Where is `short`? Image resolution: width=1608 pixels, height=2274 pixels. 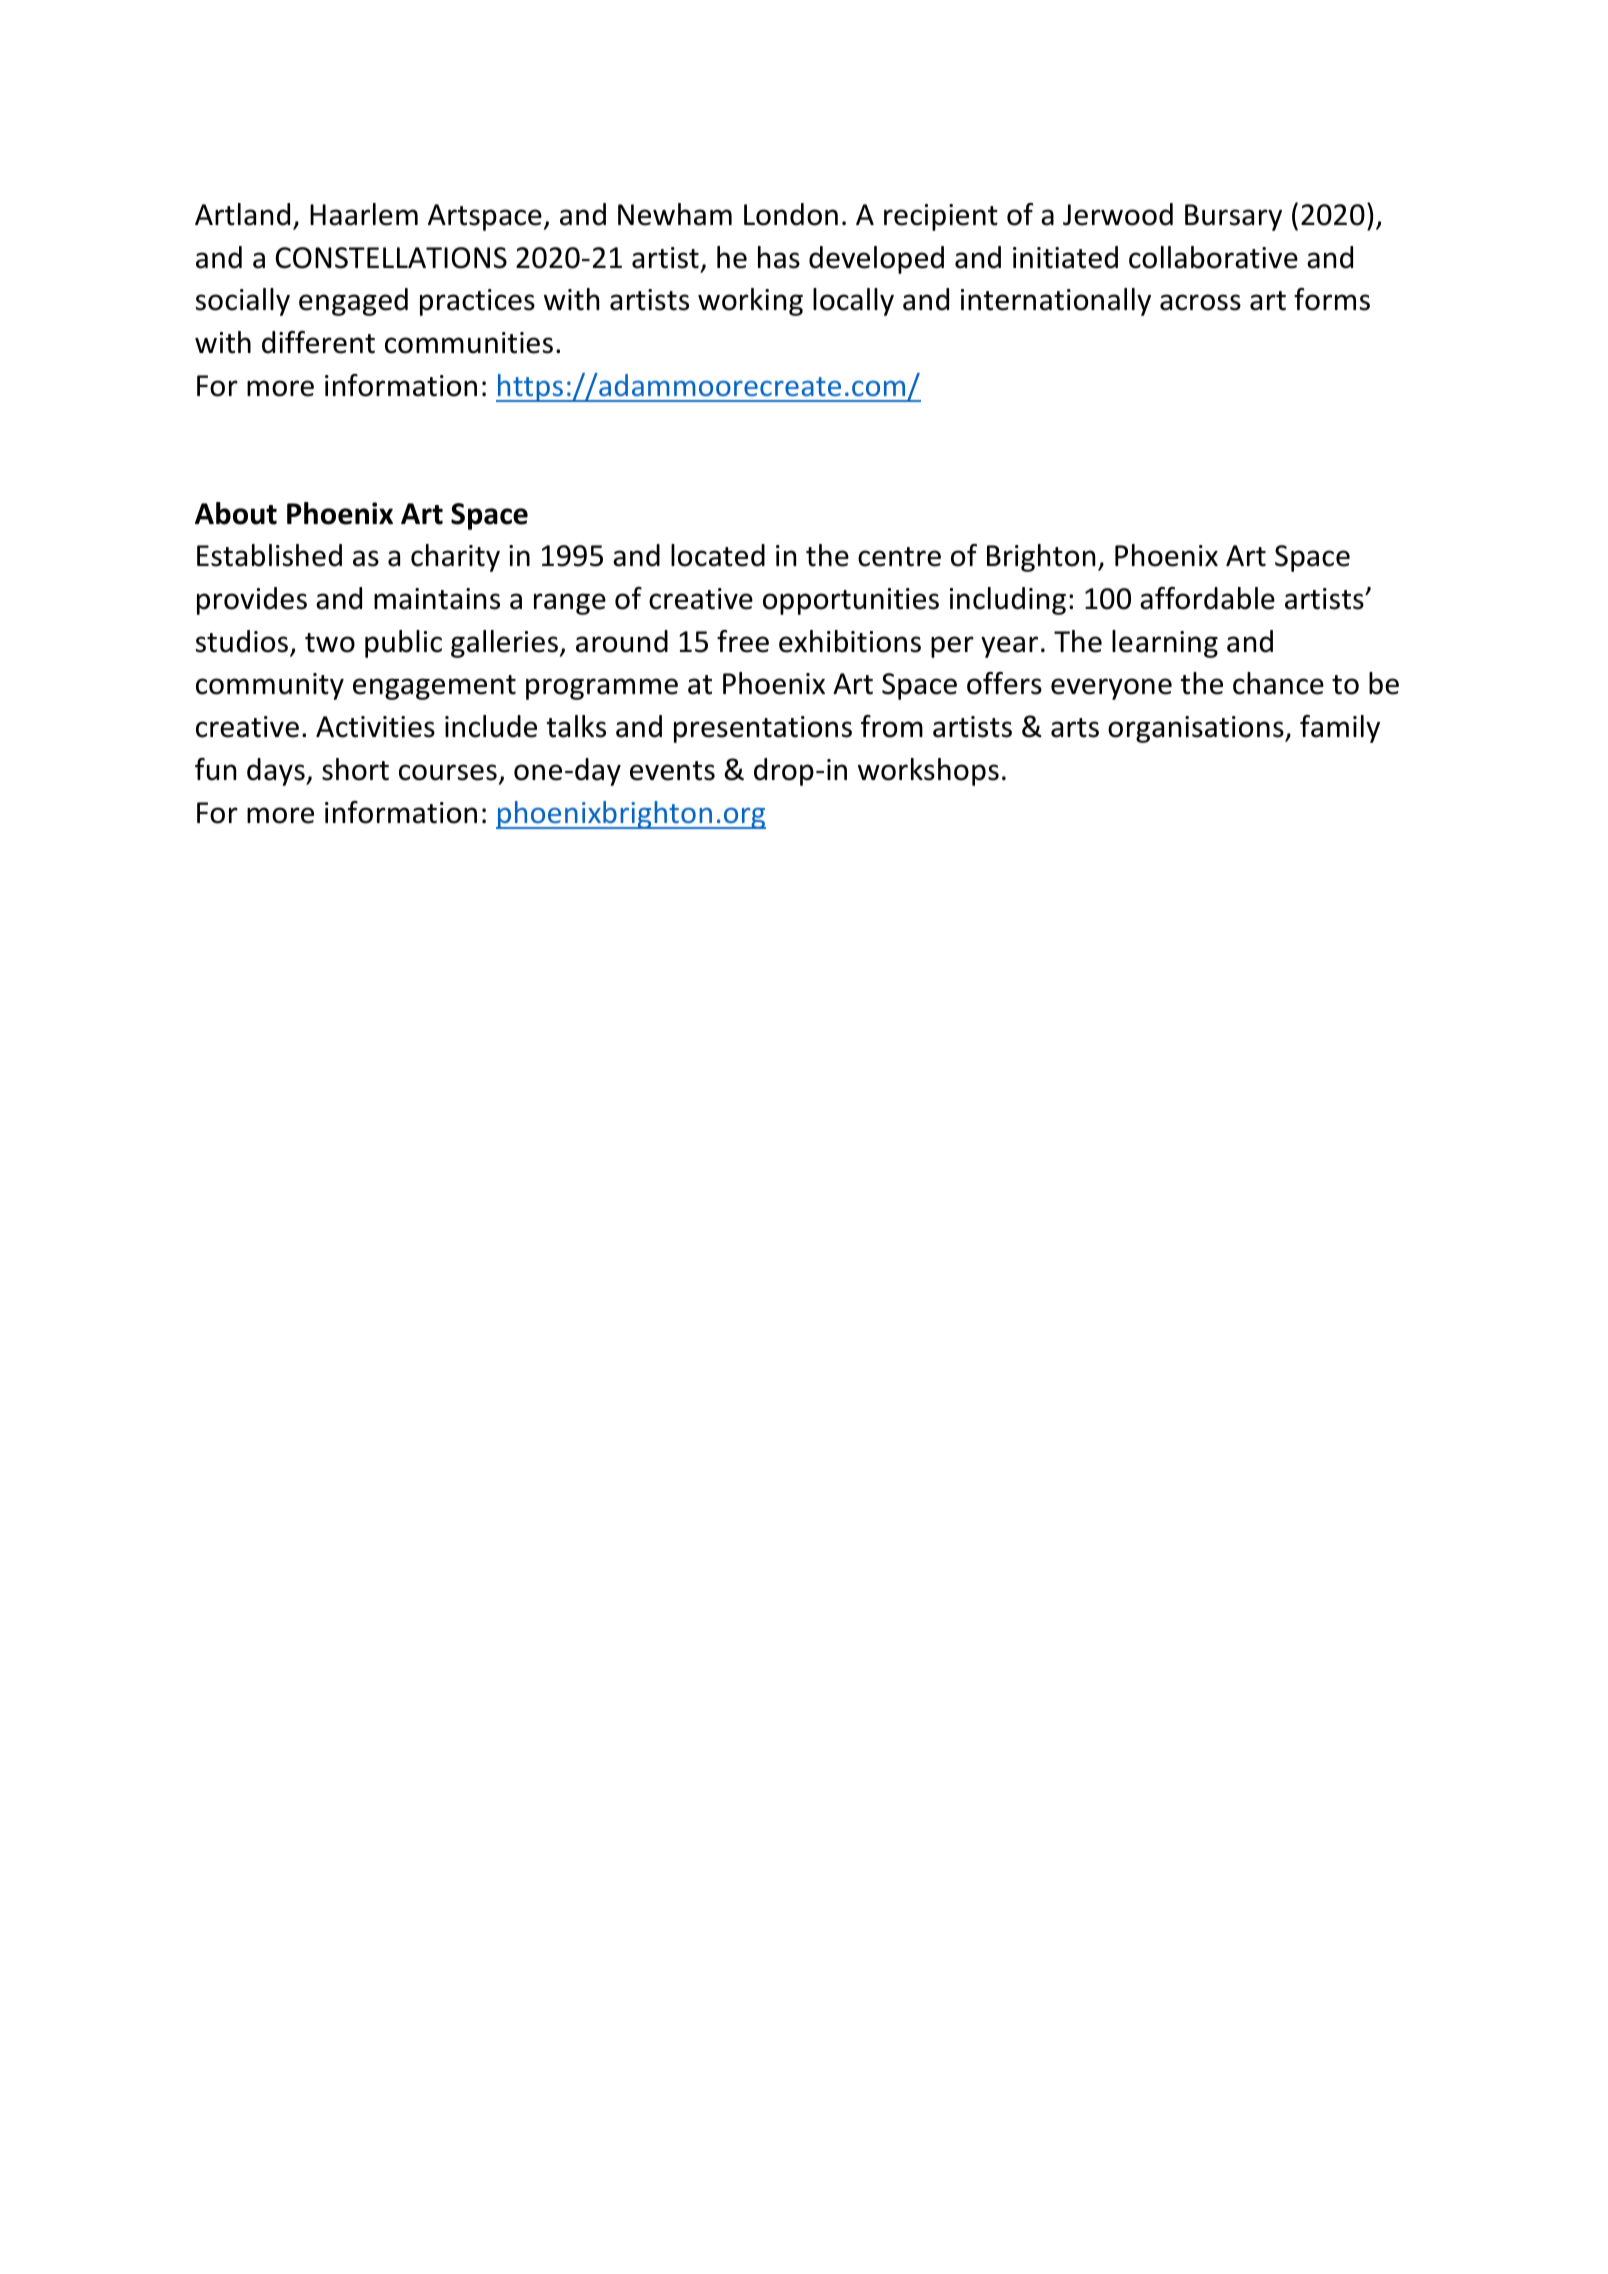
short is located at coordinates (355, 769).
